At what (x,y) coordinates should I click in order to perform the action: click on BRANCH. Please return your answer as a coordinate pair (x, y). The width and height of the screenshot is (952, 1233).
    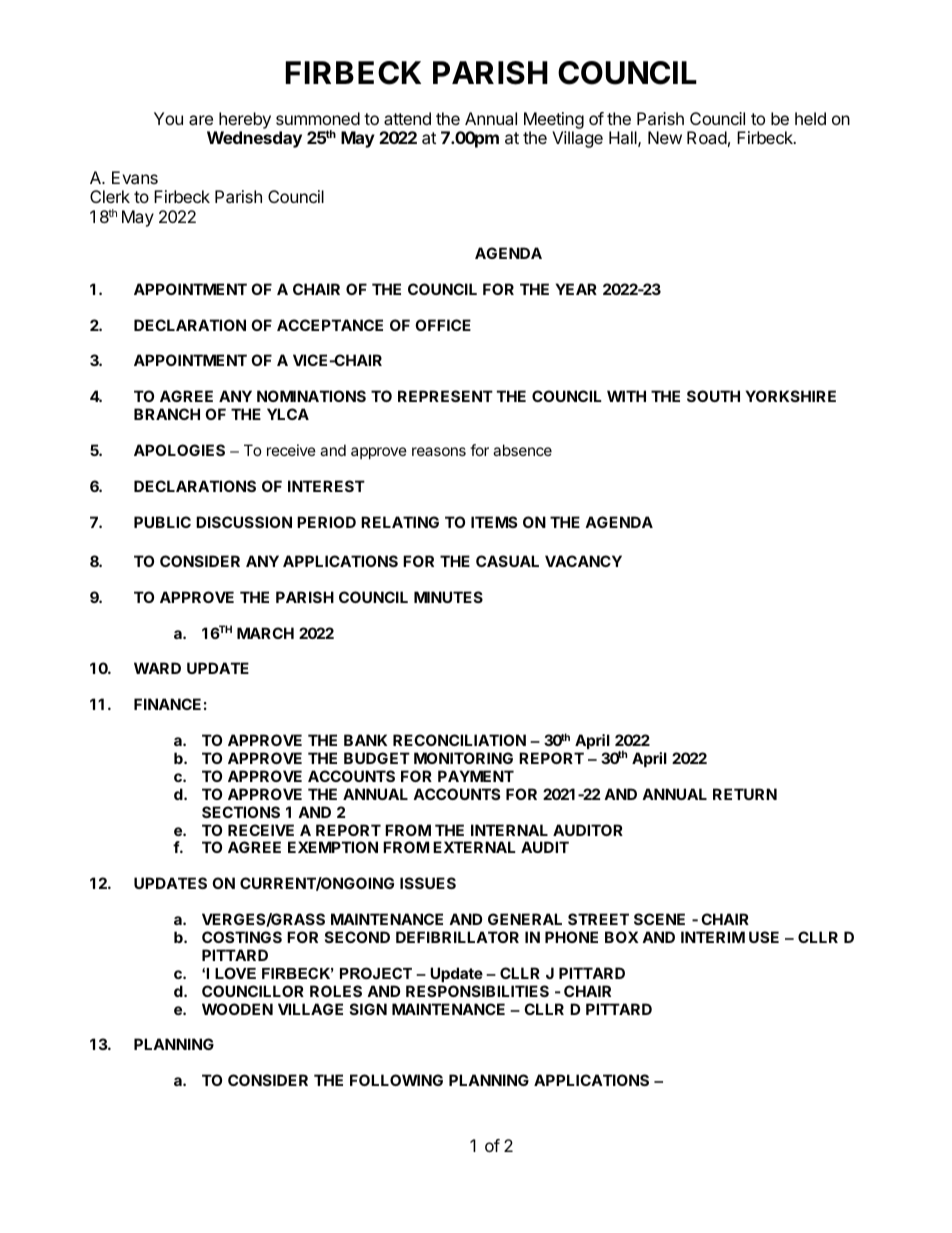
    Looking at the image, I should click on (167, 414).
